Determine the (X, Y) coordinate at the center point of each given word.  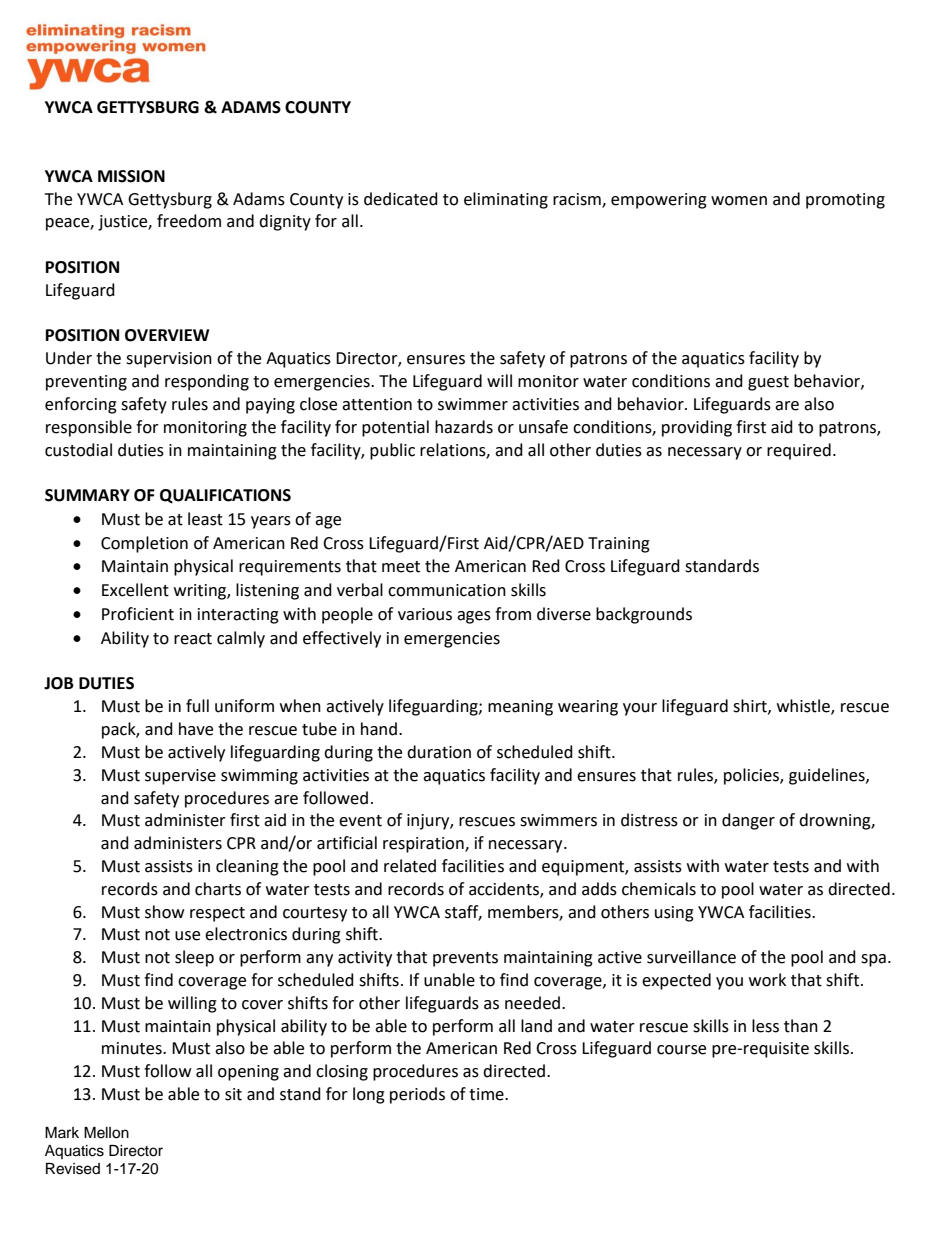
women (739, 201)
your (640, 709)
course (681, 1050)
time (487, 1094)
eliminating (506, 200)
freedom (189, 221)
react (193, 639)
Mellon (106, 1133)
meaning (520, 708)
